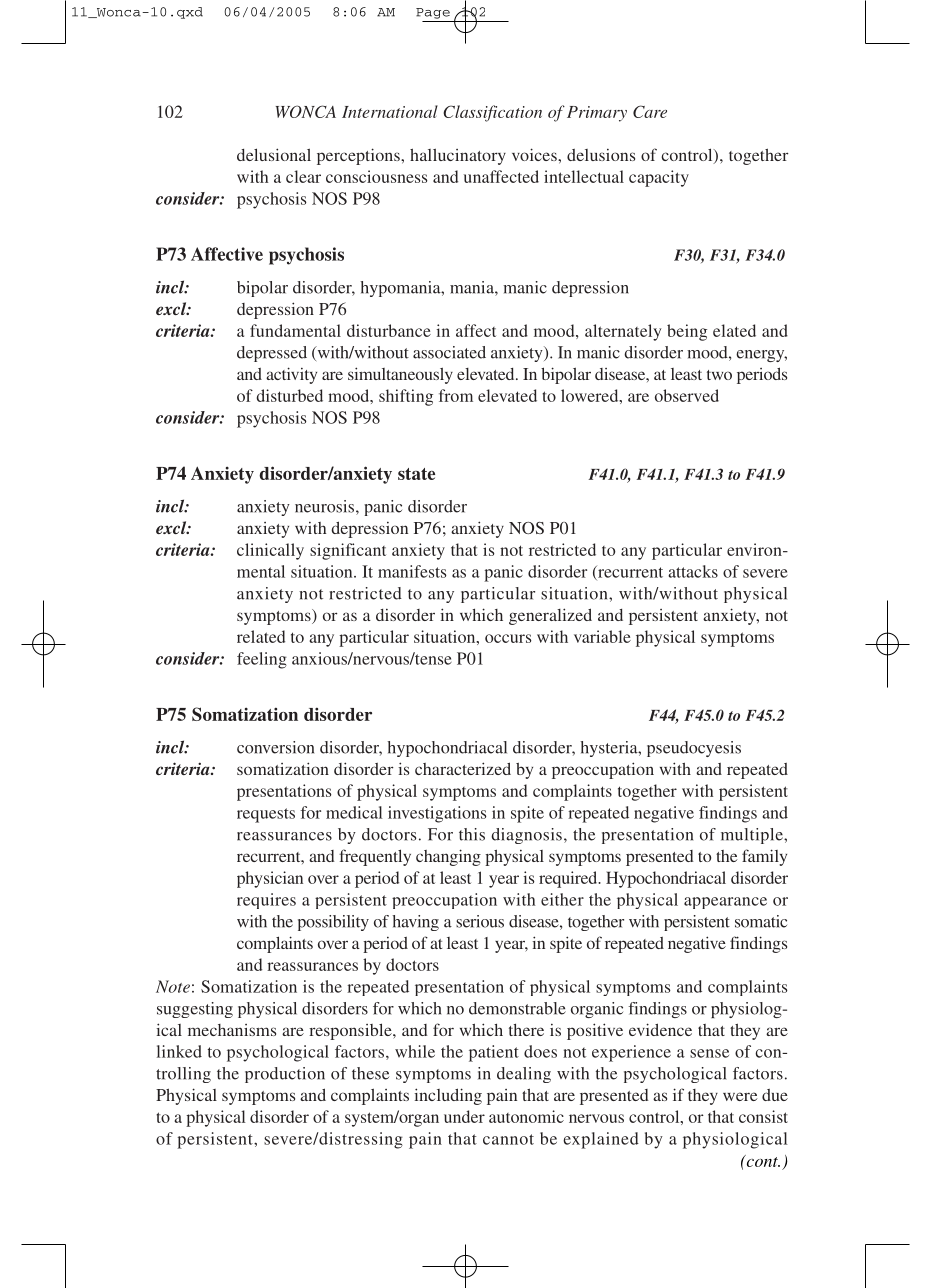 The width and height of the page is (931, 1288). Describe the element at coordinates (464, 1116) in the page. I see `under` at that location.
